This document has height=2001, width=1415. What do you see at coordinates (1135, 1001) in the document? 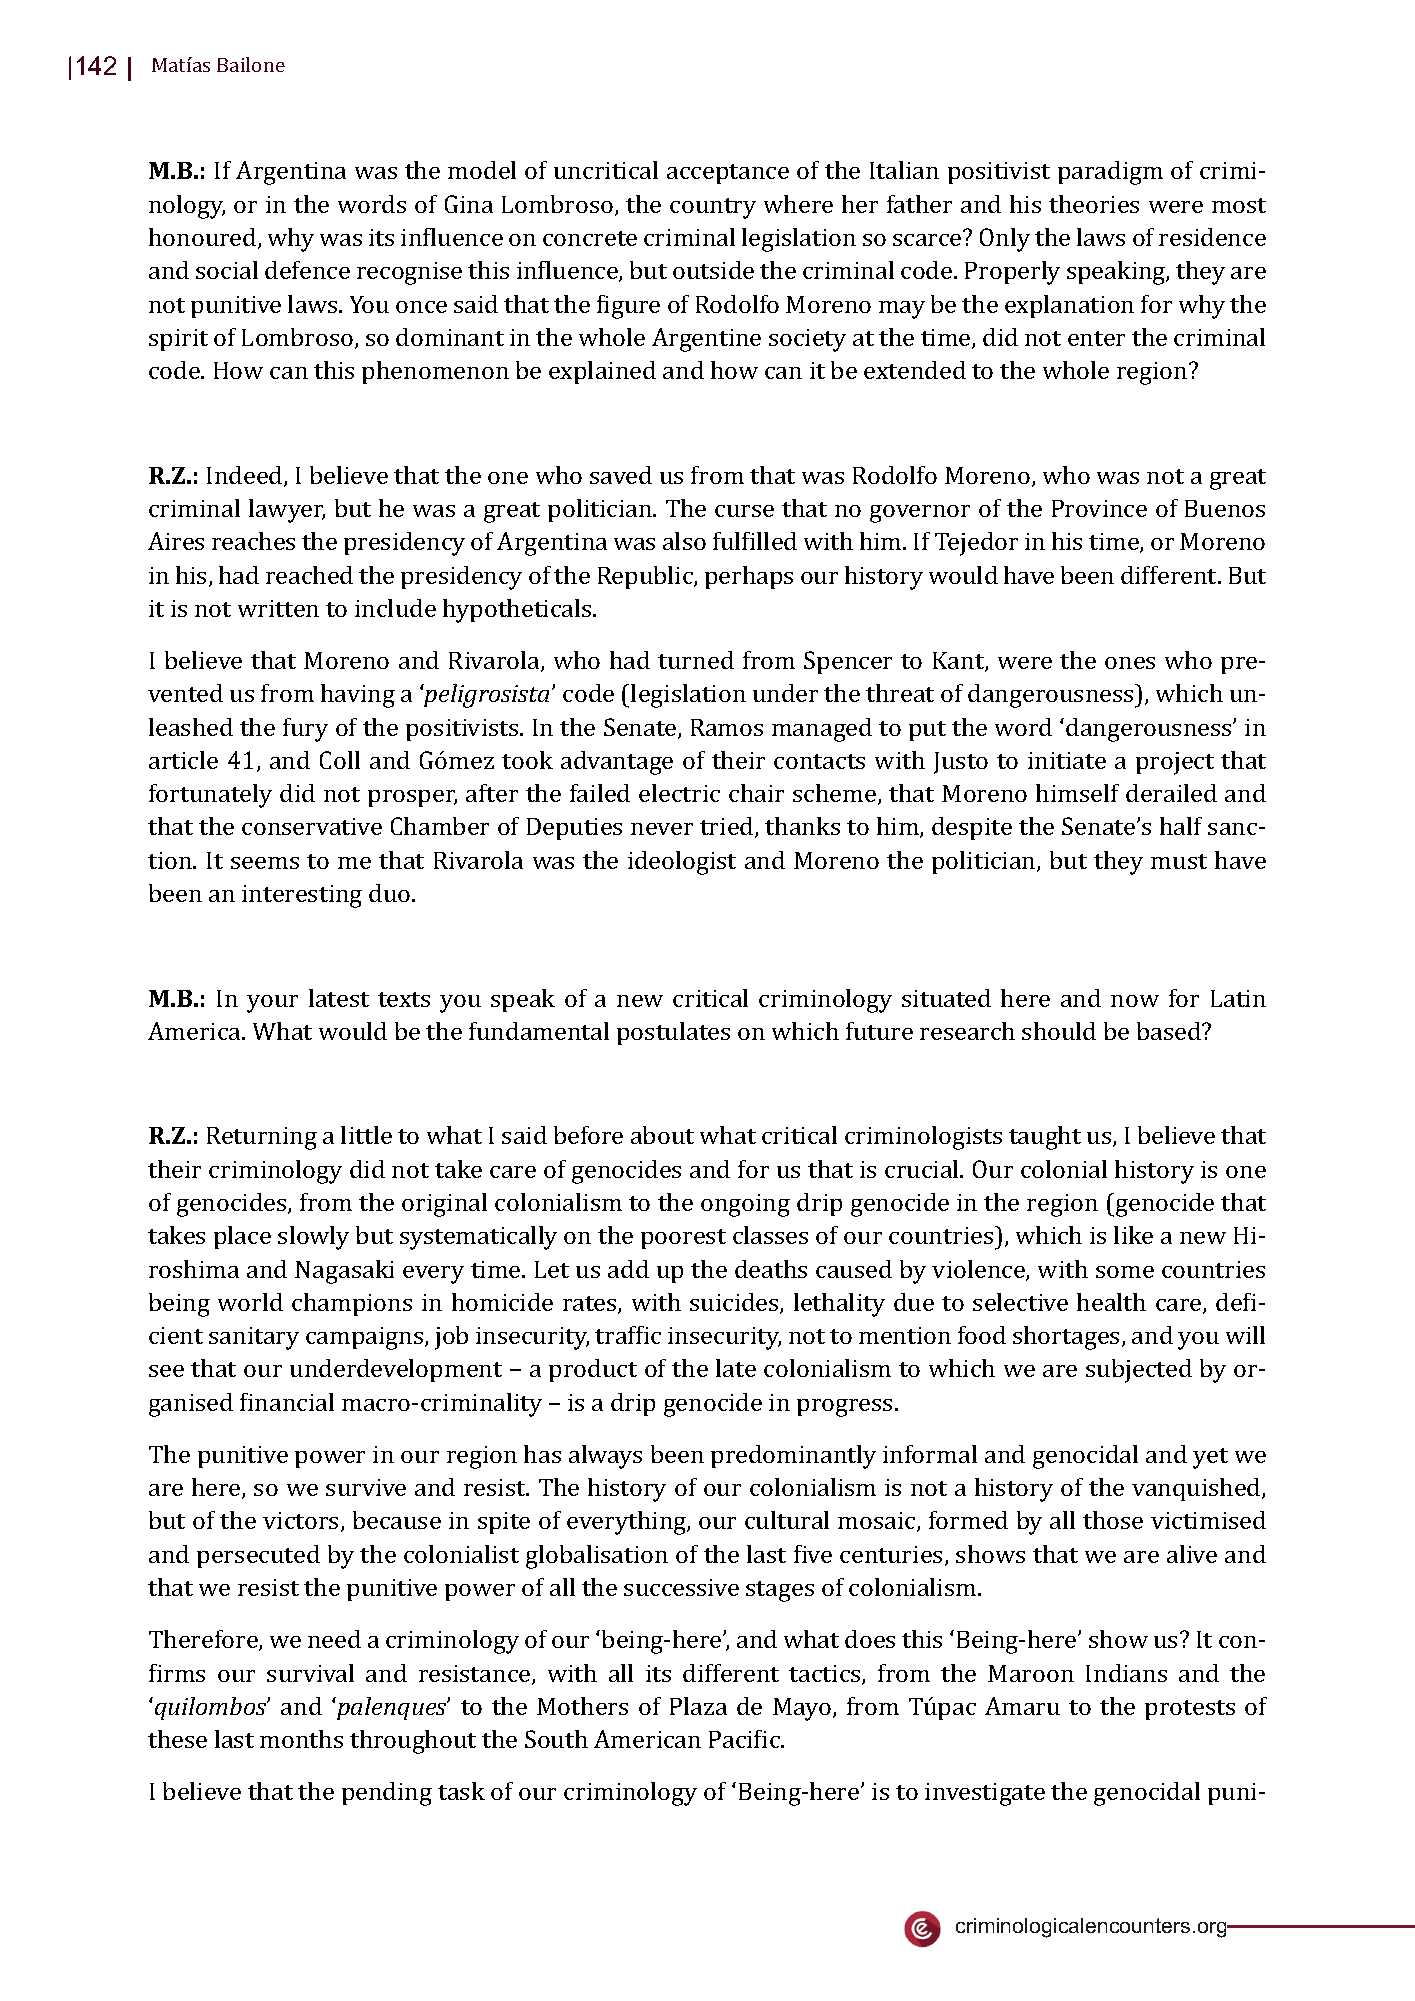
I see `now` at bounding box center [1135, 1001].
